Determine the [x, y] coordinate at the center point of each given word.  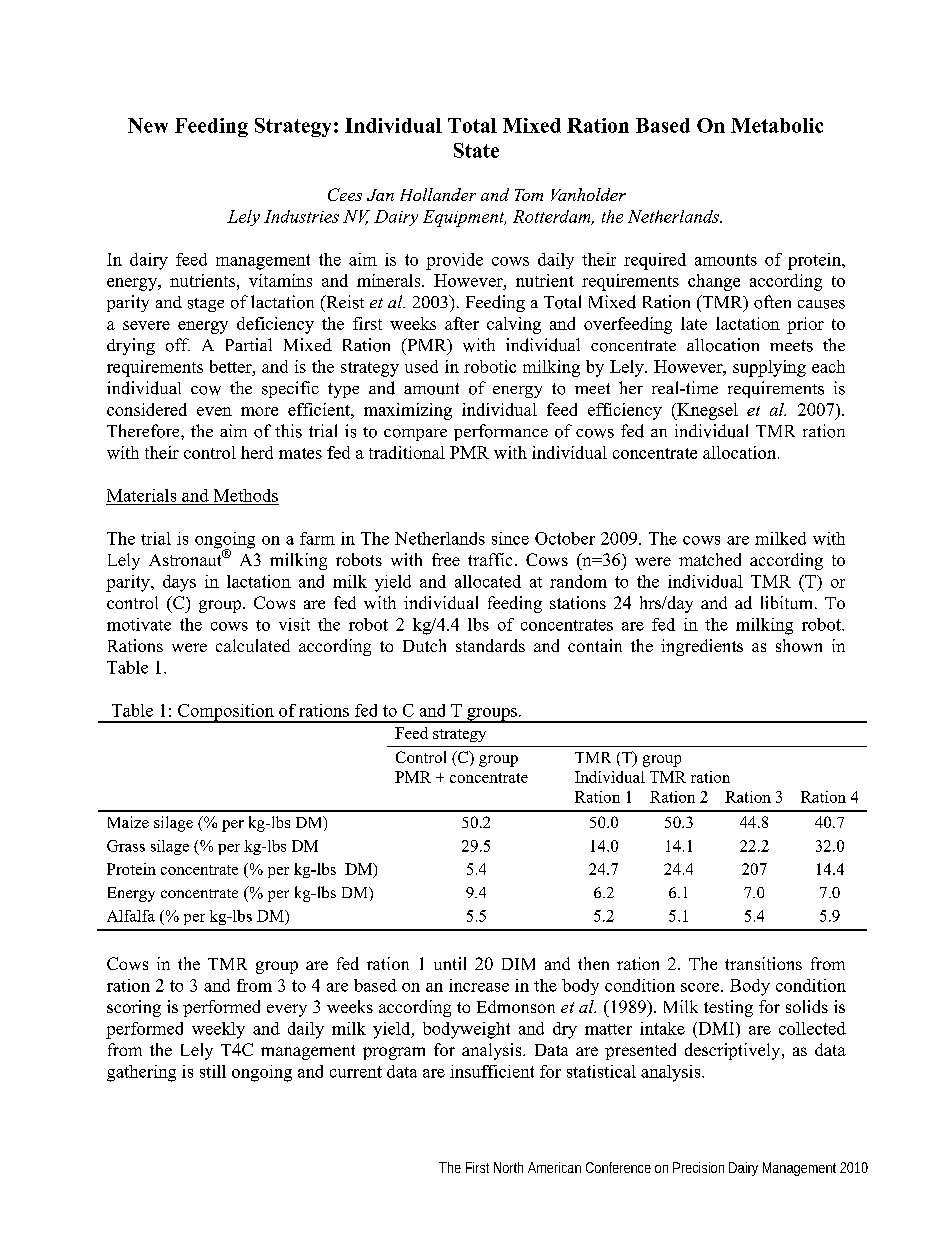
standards [490, 645]
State [476, 150]
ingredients [702, 647]
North [508, 1167]
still [213, 1071]
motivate [139, 624]
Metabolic [777, 125]
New [148, 125]
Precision [698, 1167]
